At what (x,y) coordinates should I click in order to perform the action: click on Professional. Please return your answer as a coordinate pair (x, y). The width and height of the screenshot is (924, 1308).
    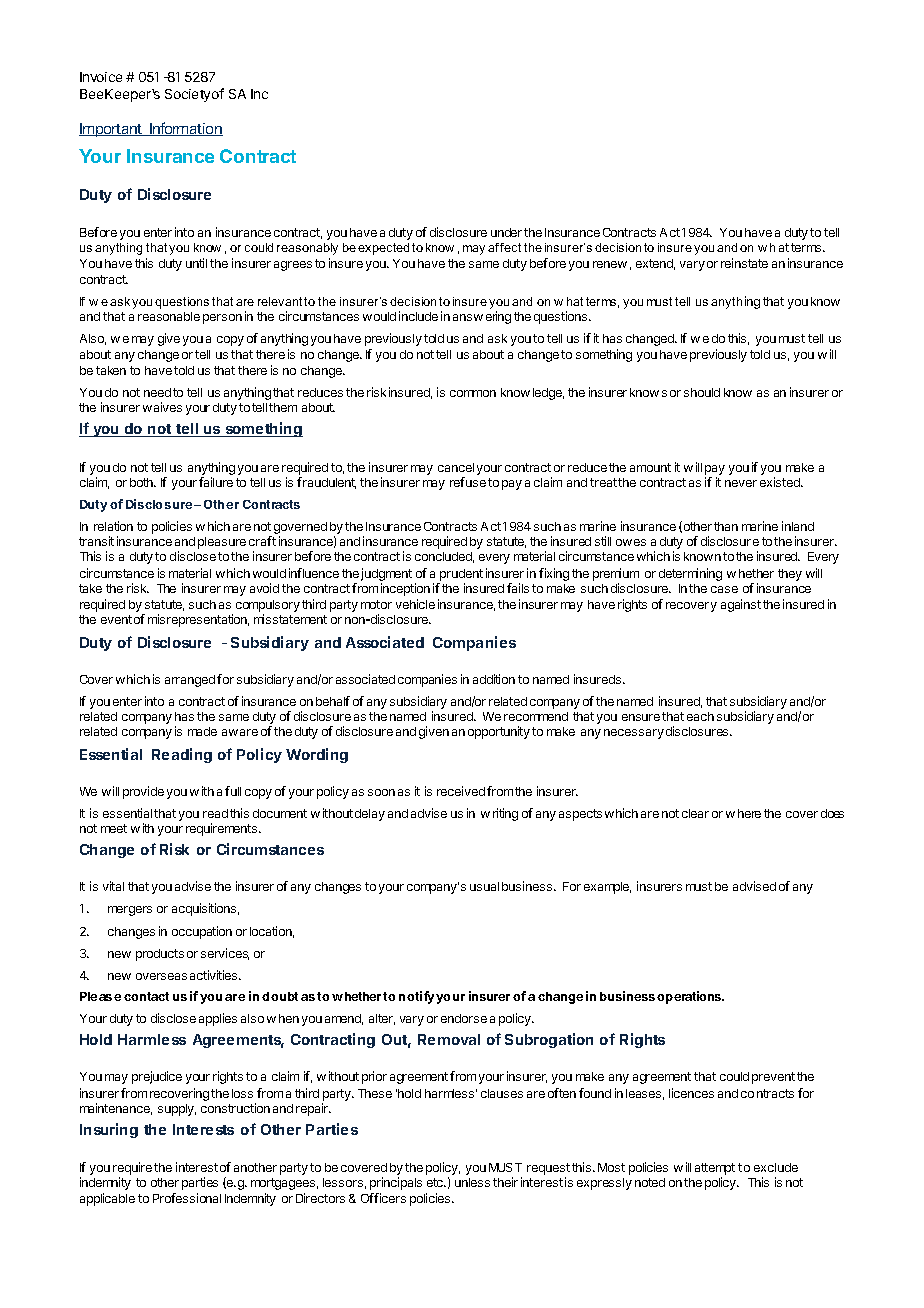
    Looking at the image, I should click on (187, 1198).
